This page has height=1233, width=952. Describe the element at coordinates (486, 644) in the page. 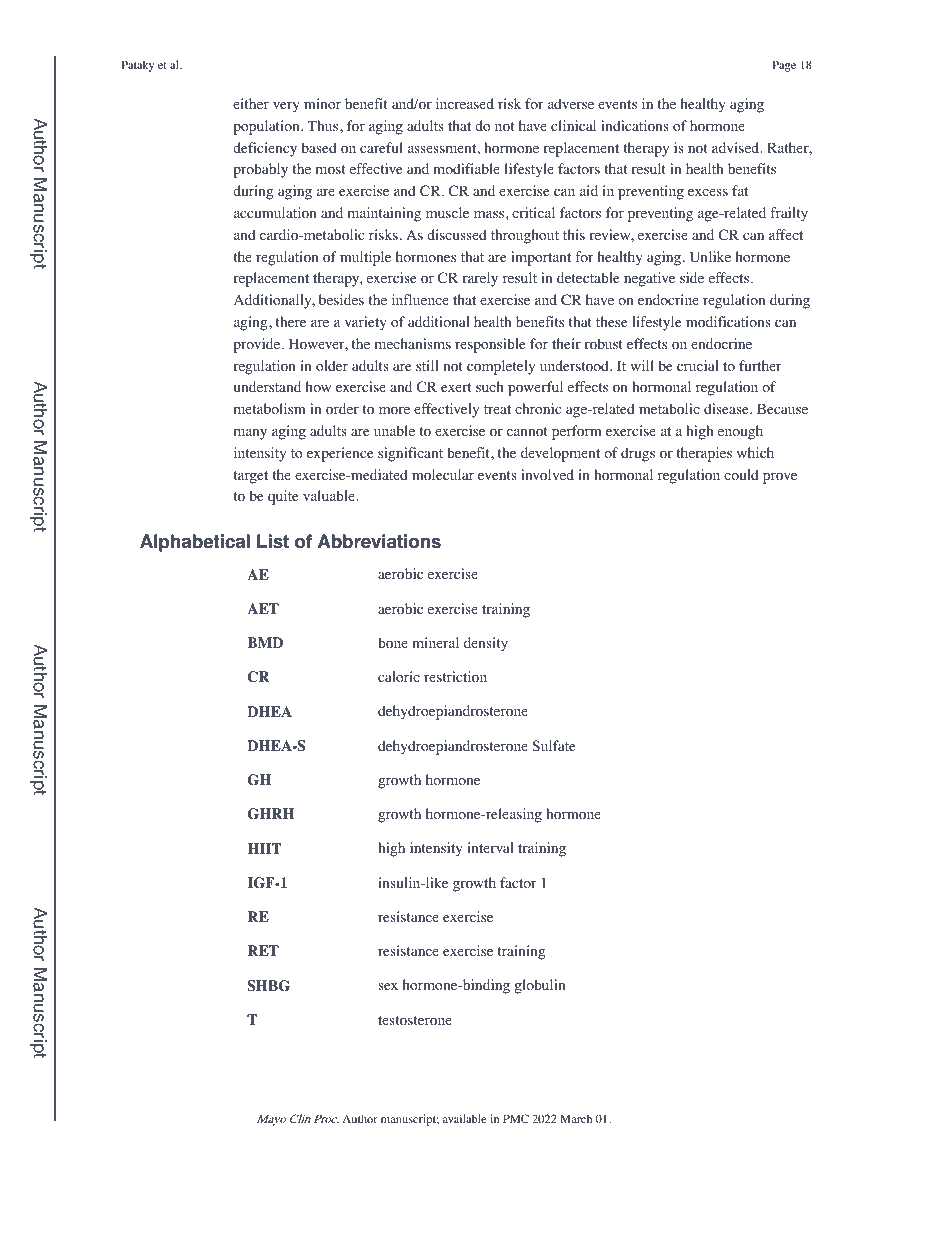

I see `density` at that location.
